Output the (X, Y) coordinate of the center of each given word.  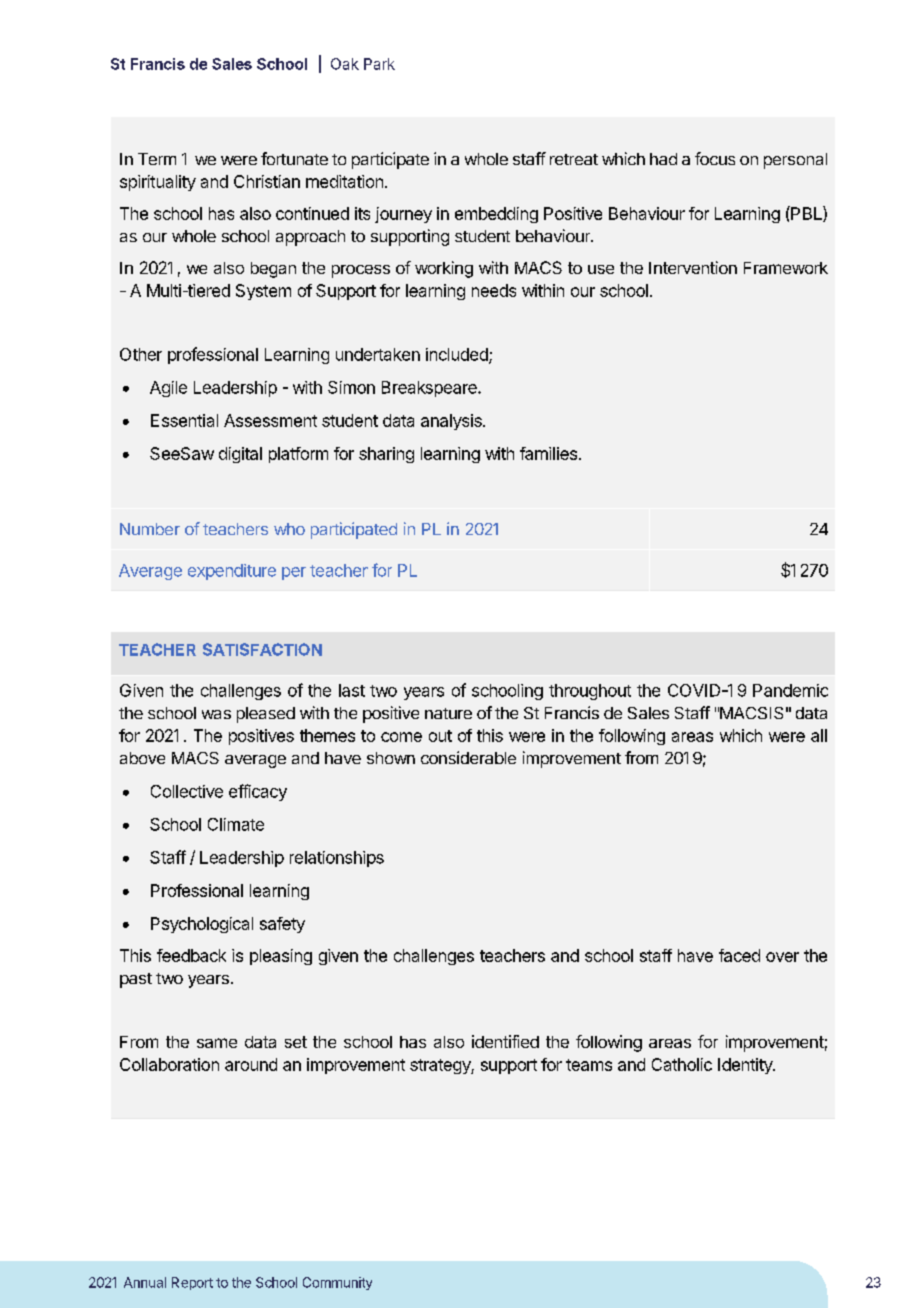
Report (192, 1283)
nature (448, 713)
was (216, 714)
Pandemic (790, 690)
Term (157, 159)
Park (379, 64)
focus (715, 158)
